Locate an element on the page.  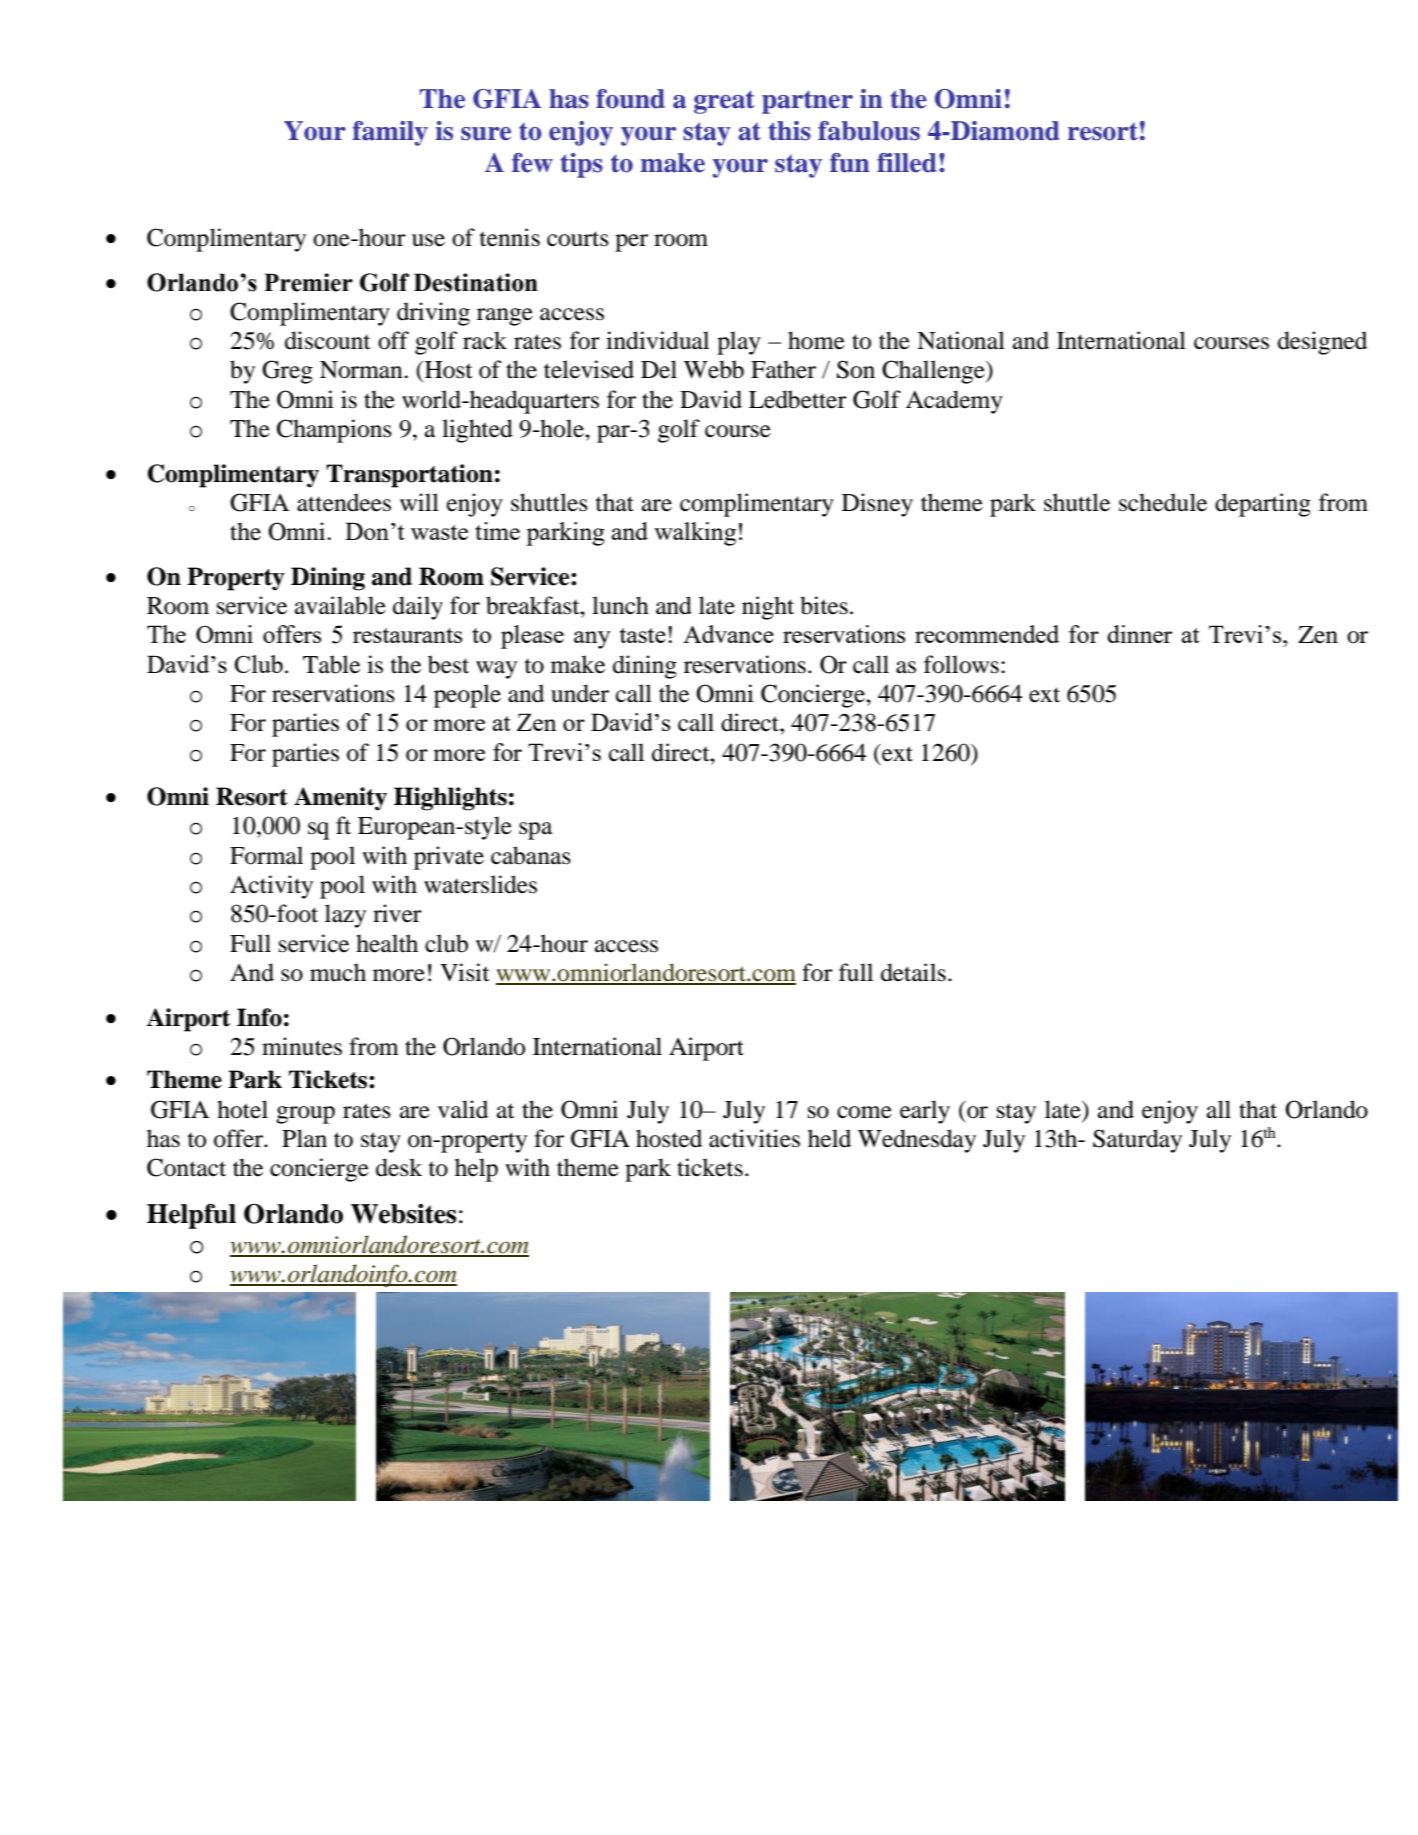
this is located at coordinates (789, 131).
